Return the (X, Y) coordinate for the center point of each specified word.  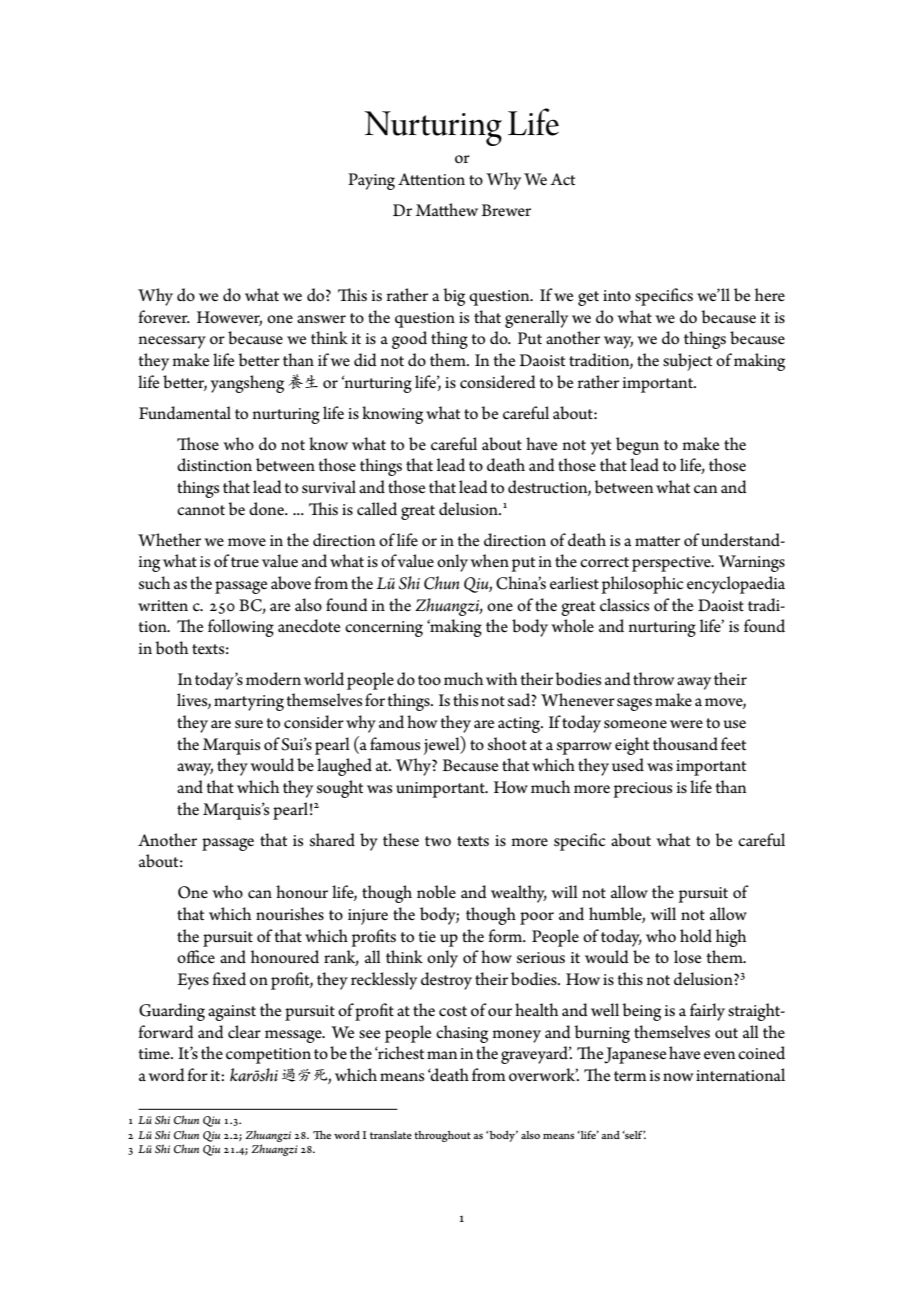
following (241, 628)
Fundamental (185, 413)
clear (244, 1032)
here (770, 295)
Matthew (447, 210)
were (686, 724)
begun (637, 446)
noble (436, 892)
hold (696, 936)
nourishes (290, 914)
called (377, 509)
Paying (371, 181)
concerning (384, 629)
